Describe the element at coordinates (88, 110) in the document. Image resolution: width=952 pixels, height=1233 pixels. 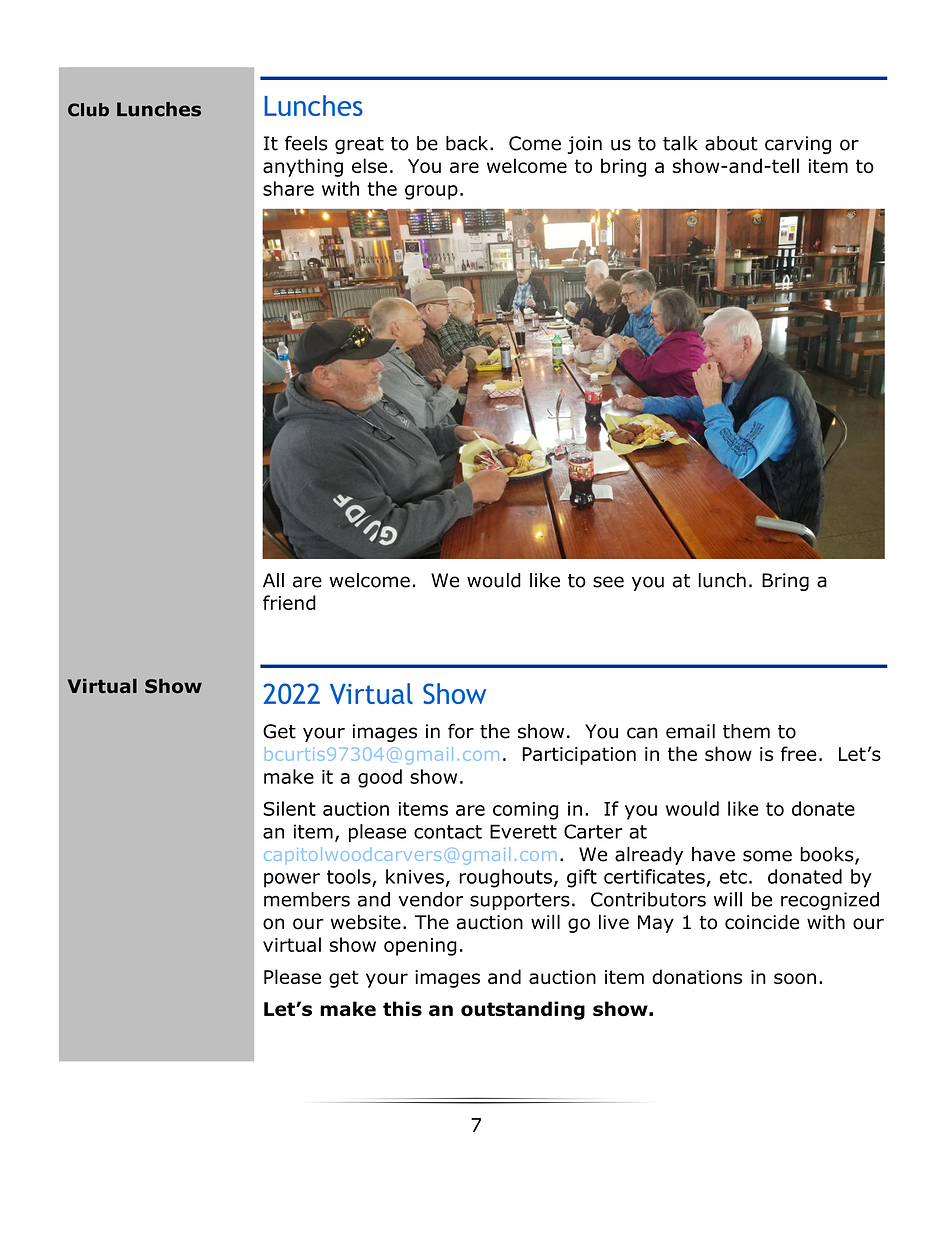
I see `Club` at that location.
